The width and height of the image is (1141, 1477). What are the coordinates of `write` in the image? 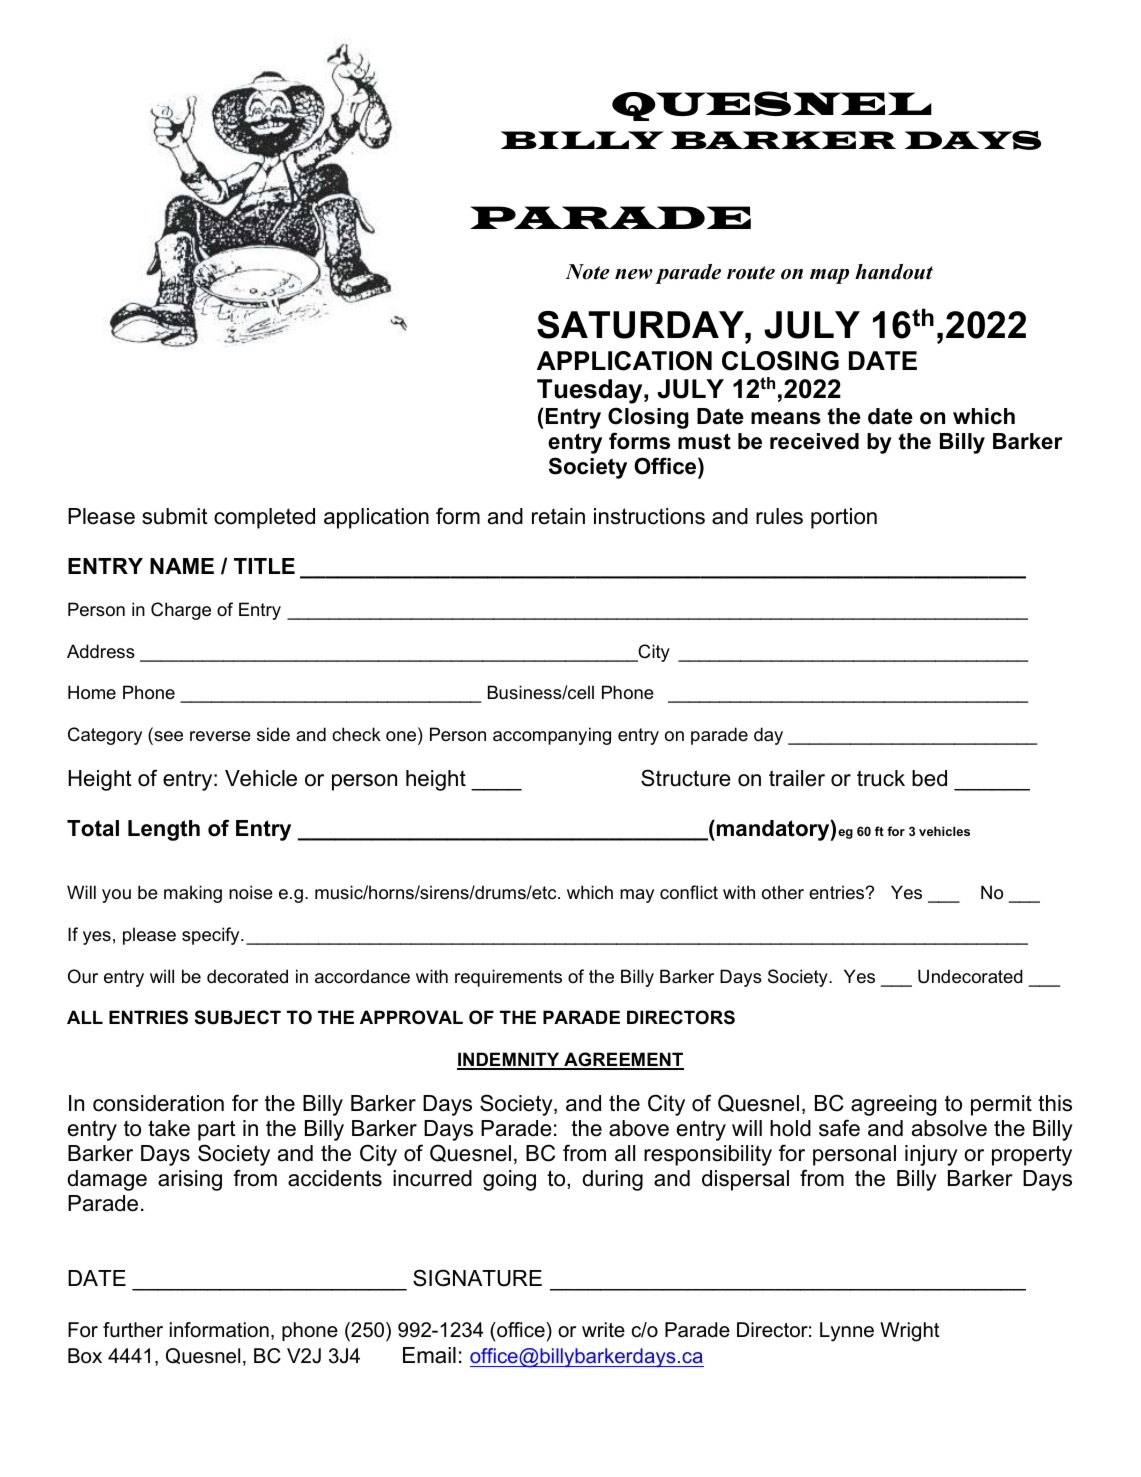 It's located at (603, 1330).
